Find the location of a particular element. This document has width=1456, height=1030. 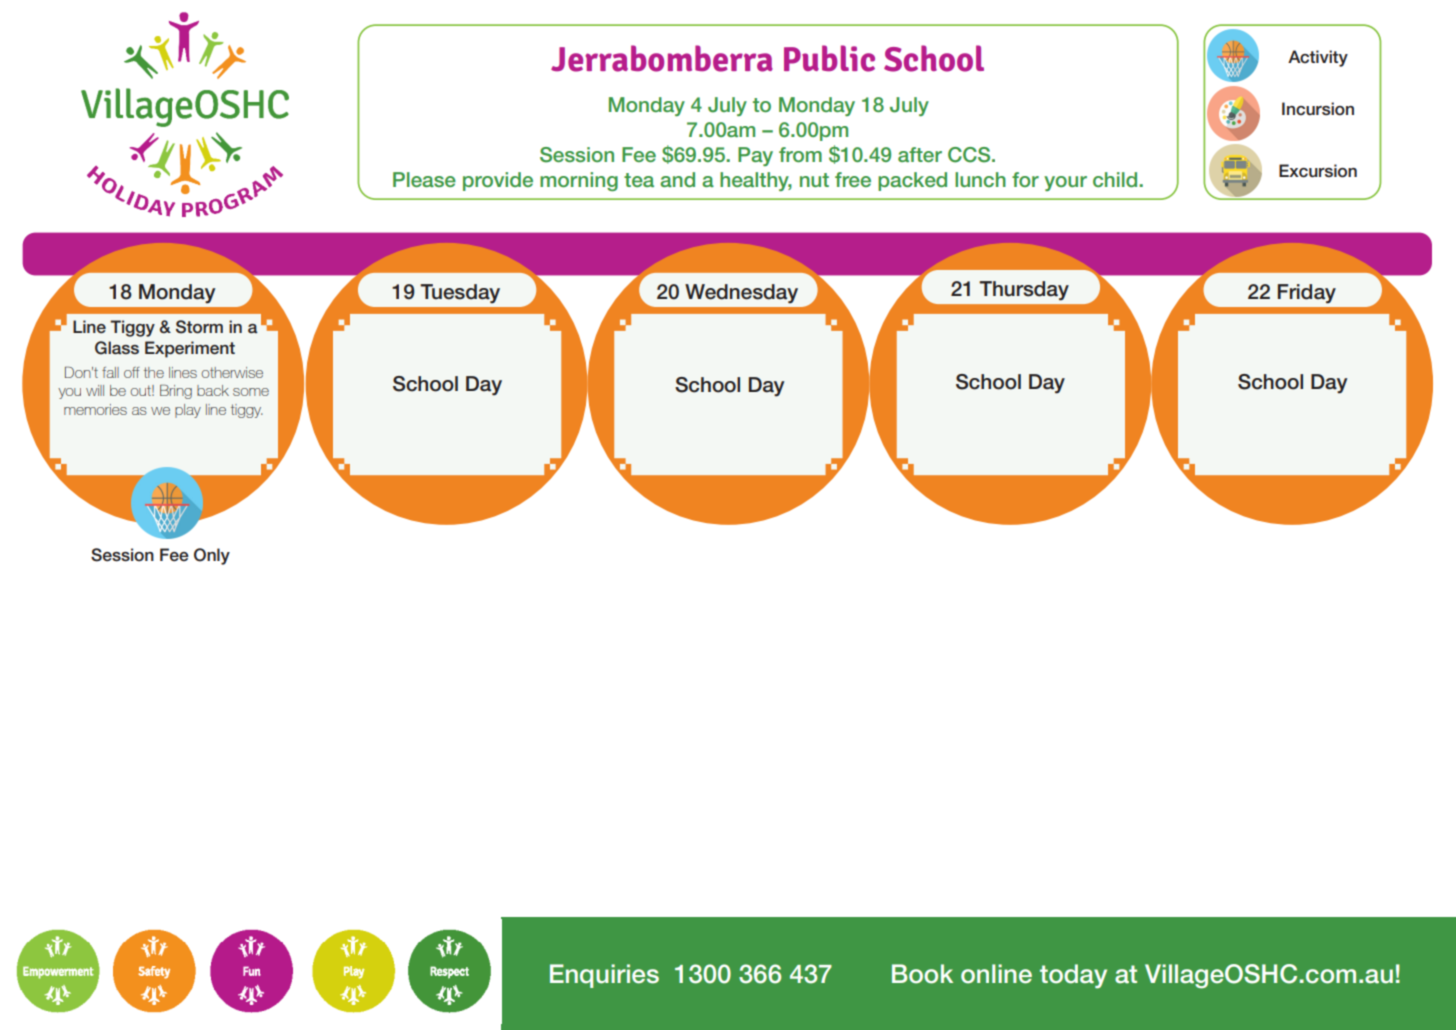

Book is located at coordinates (922, 974).
